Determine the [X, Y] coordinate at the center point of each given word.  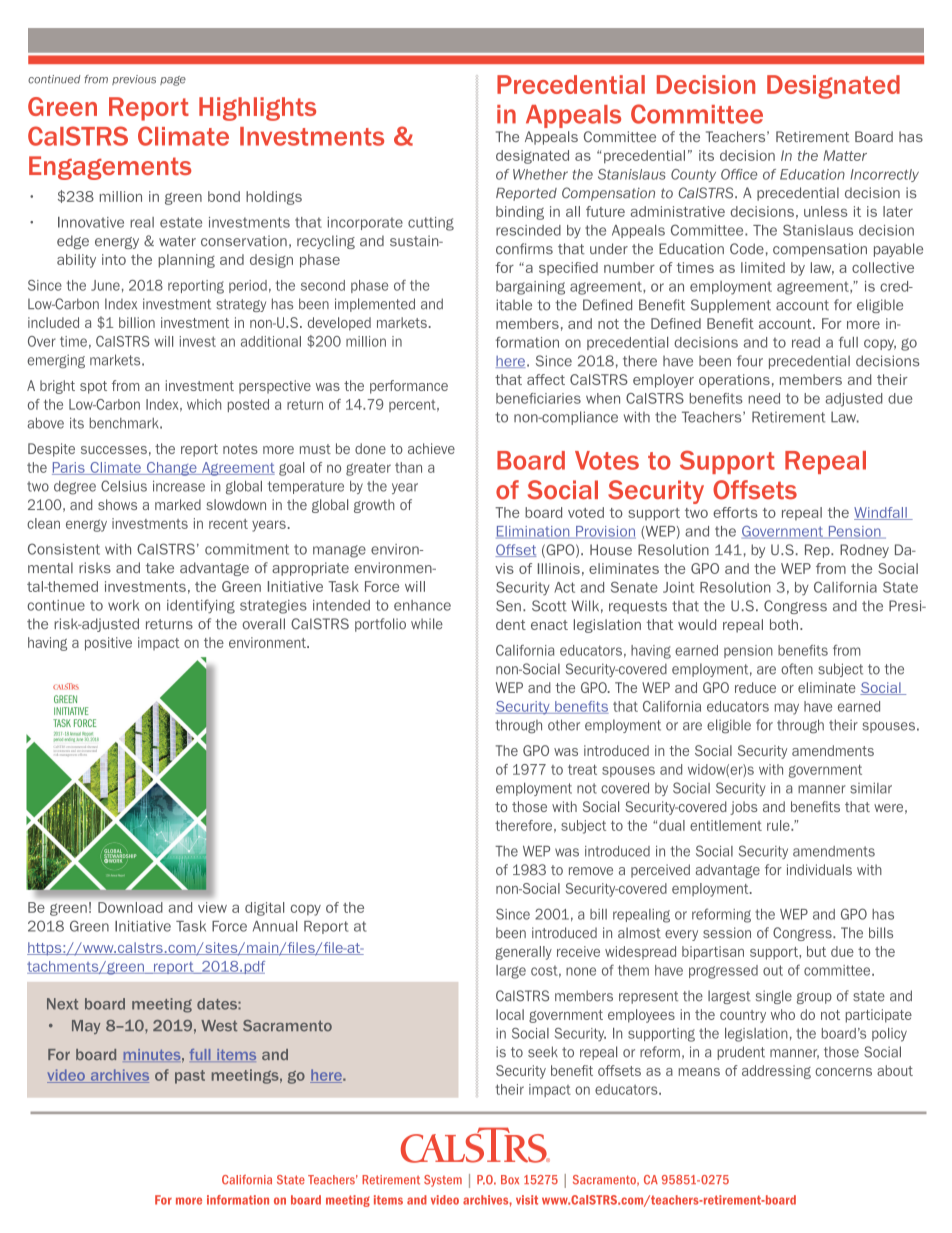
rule [779, 825]
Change [171, 469]
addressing [776, 1072]
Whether [540, 174]
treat [582, 769]
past [190, 1077]
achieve [431, 448]
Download [130, 907]
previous [134, 80]
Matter [845, 155]
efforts [735, 512]
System [443, 1181]
